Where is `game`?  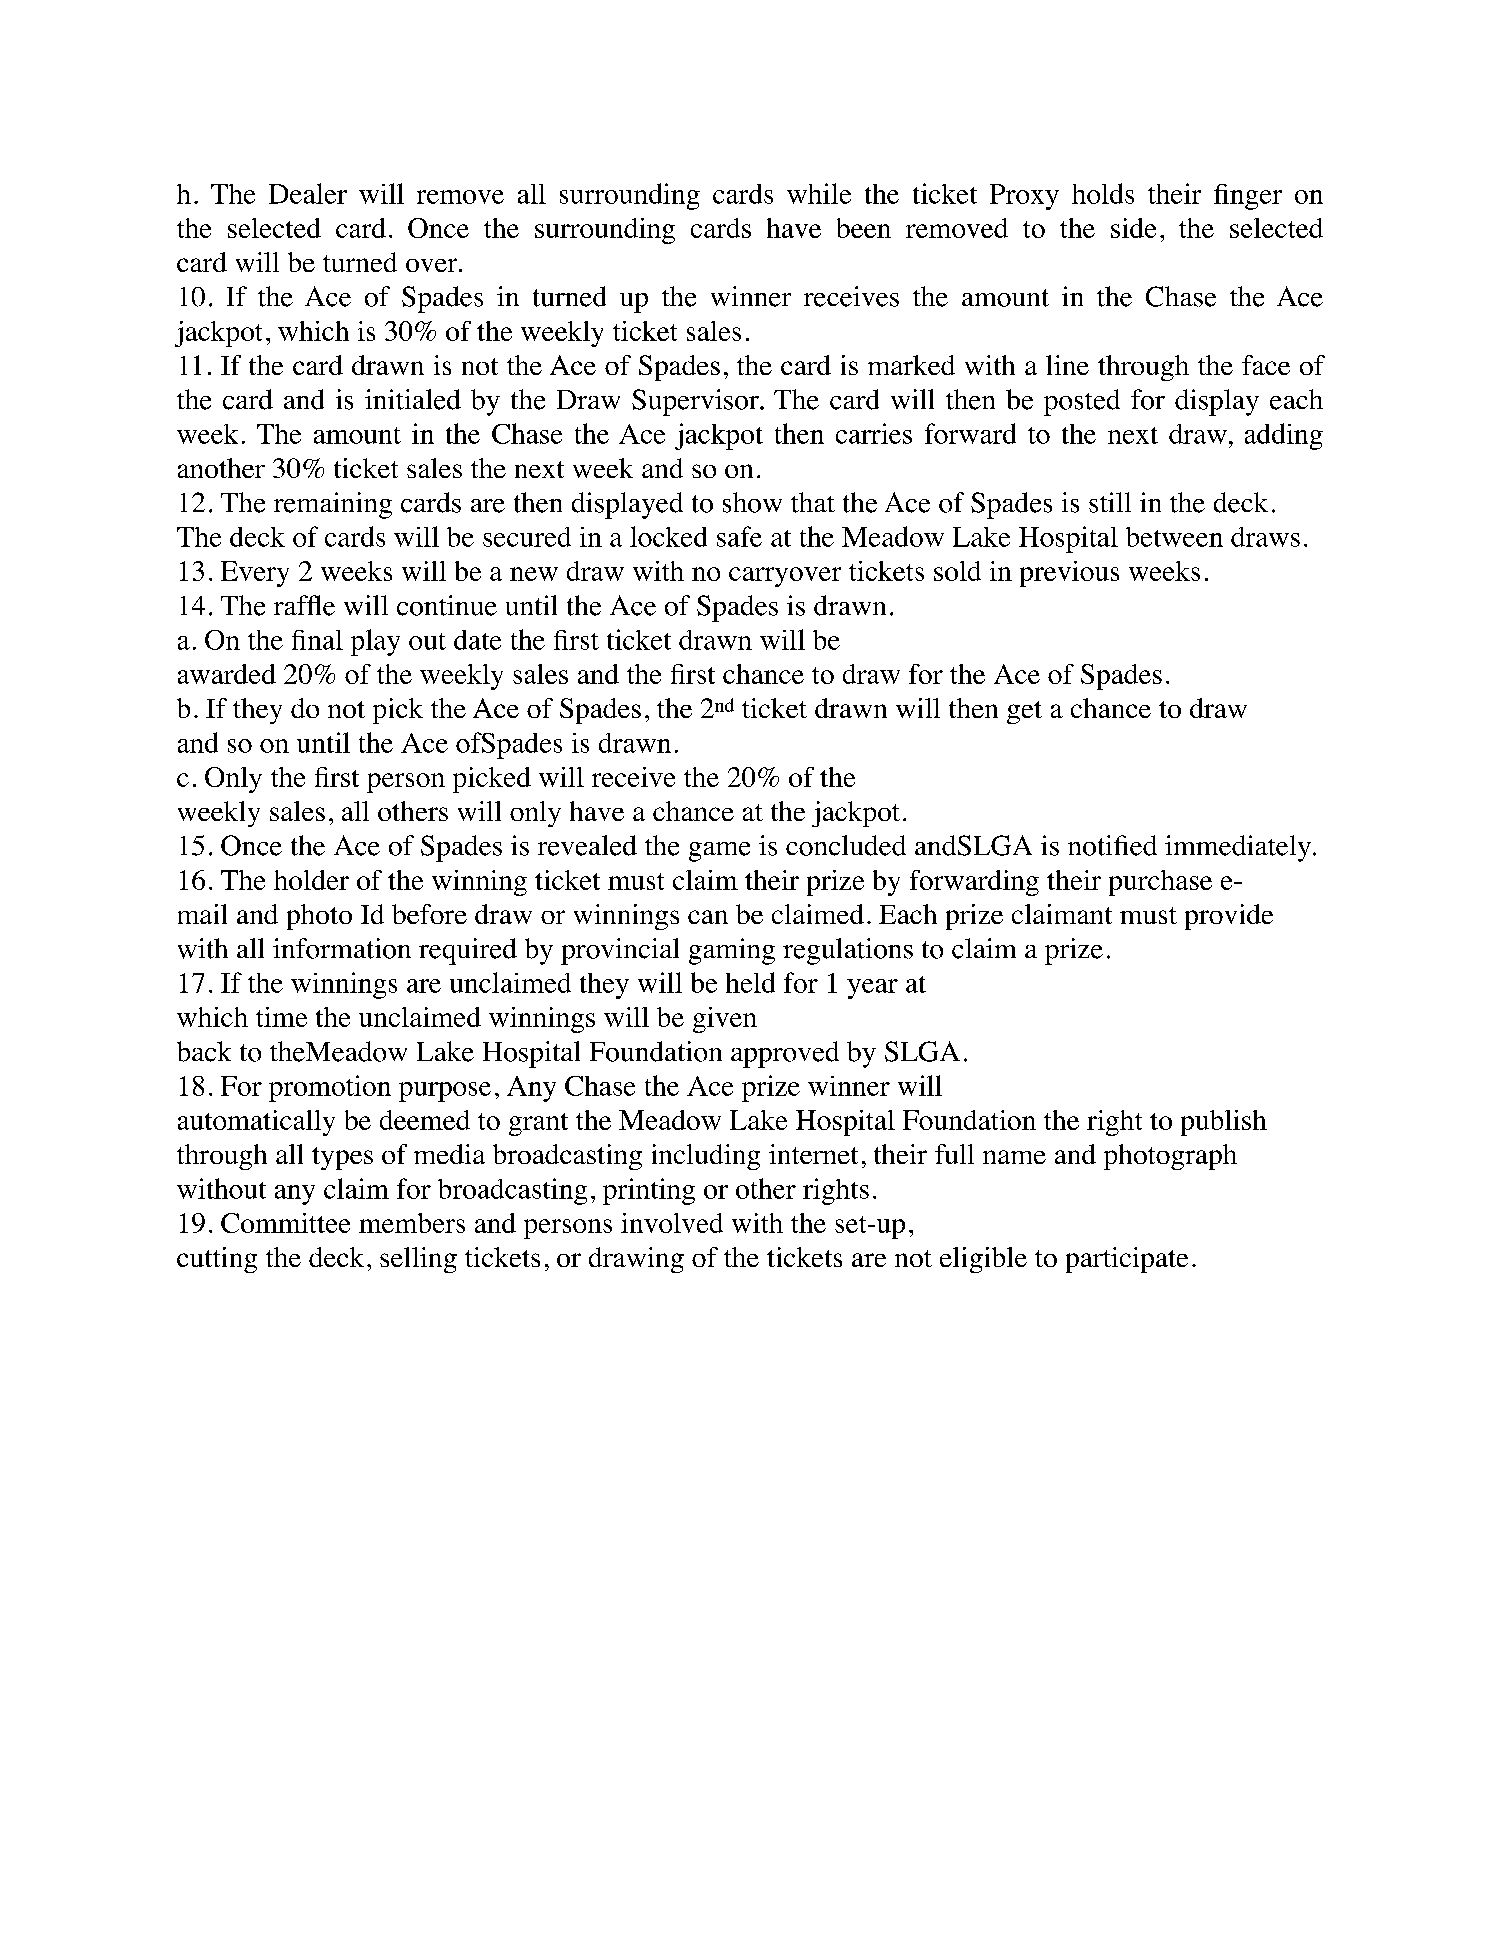
game is located at coordinates (719, 852).
